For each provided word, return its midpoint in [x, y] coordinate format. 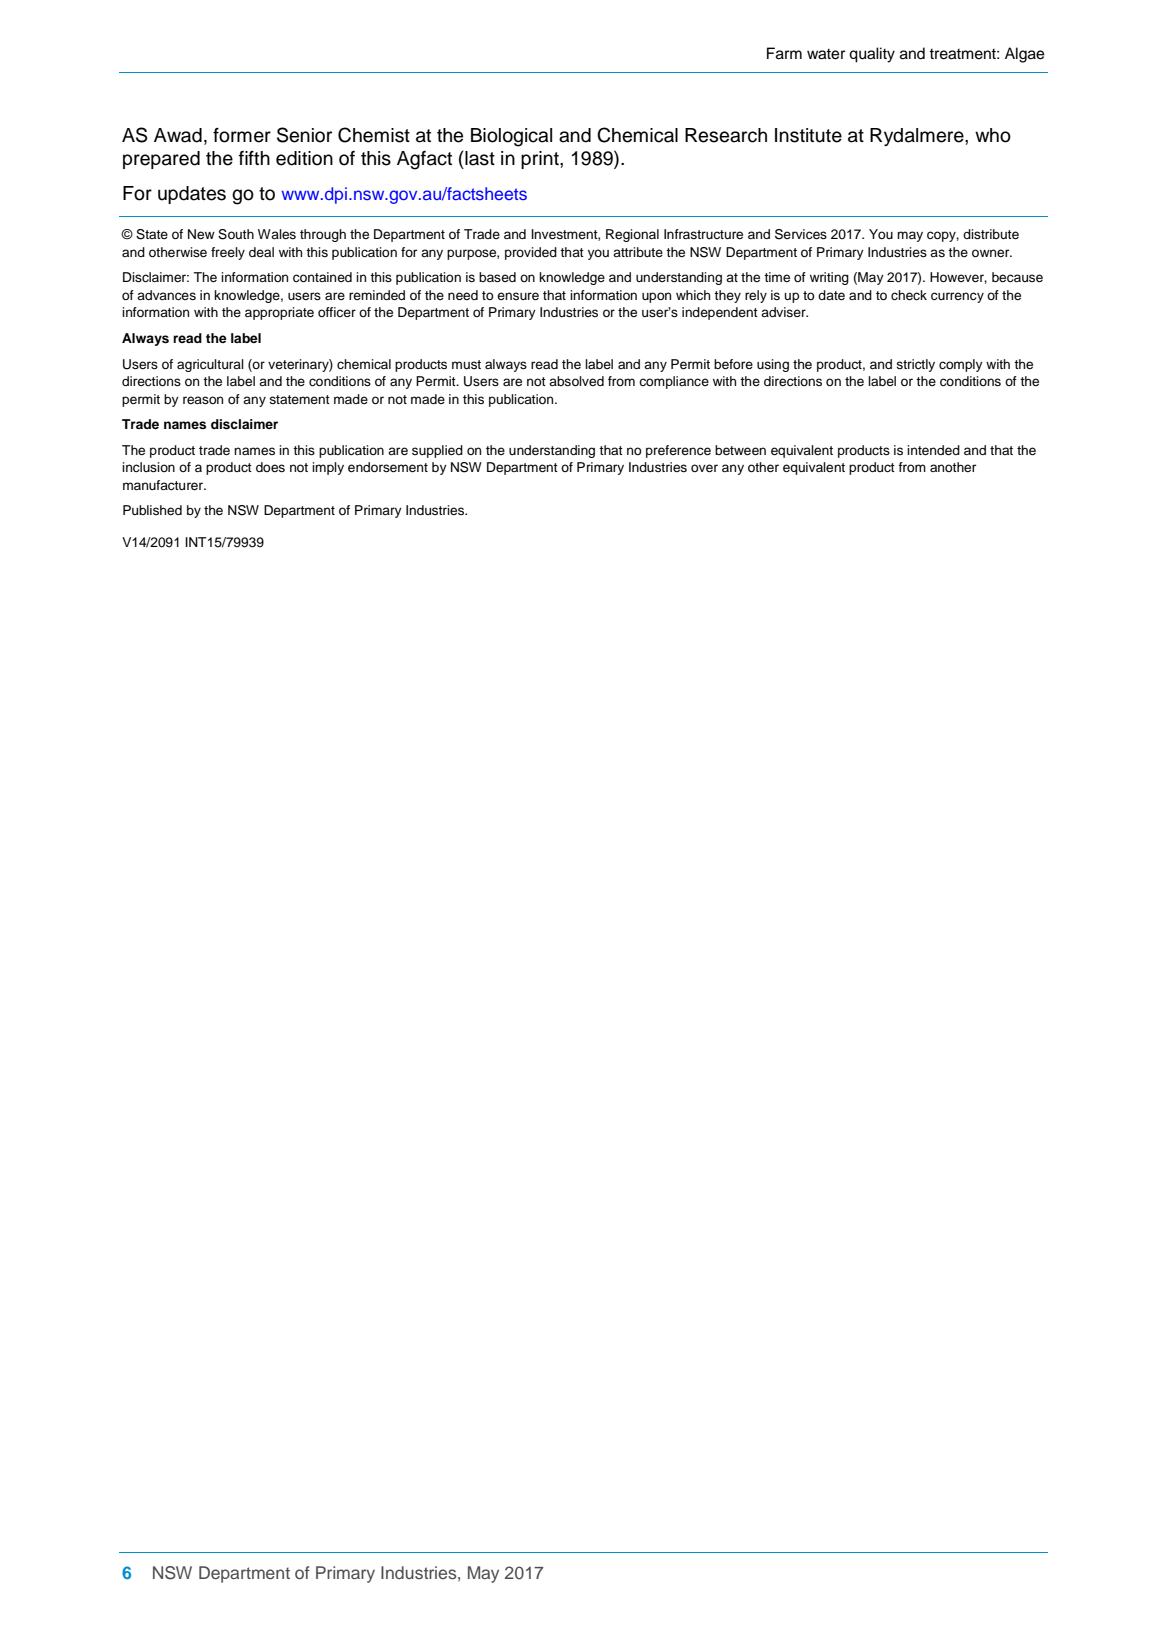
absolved [576, 381]
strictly [915, 365]
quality [872, 55]
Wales [277, 234]
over [704, 468]
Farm [784, 53]
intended [933, 450]
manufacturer [164, 485]
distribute [991, 234]
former [242, 135]
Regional [632, 235]
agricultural [210, 365]
